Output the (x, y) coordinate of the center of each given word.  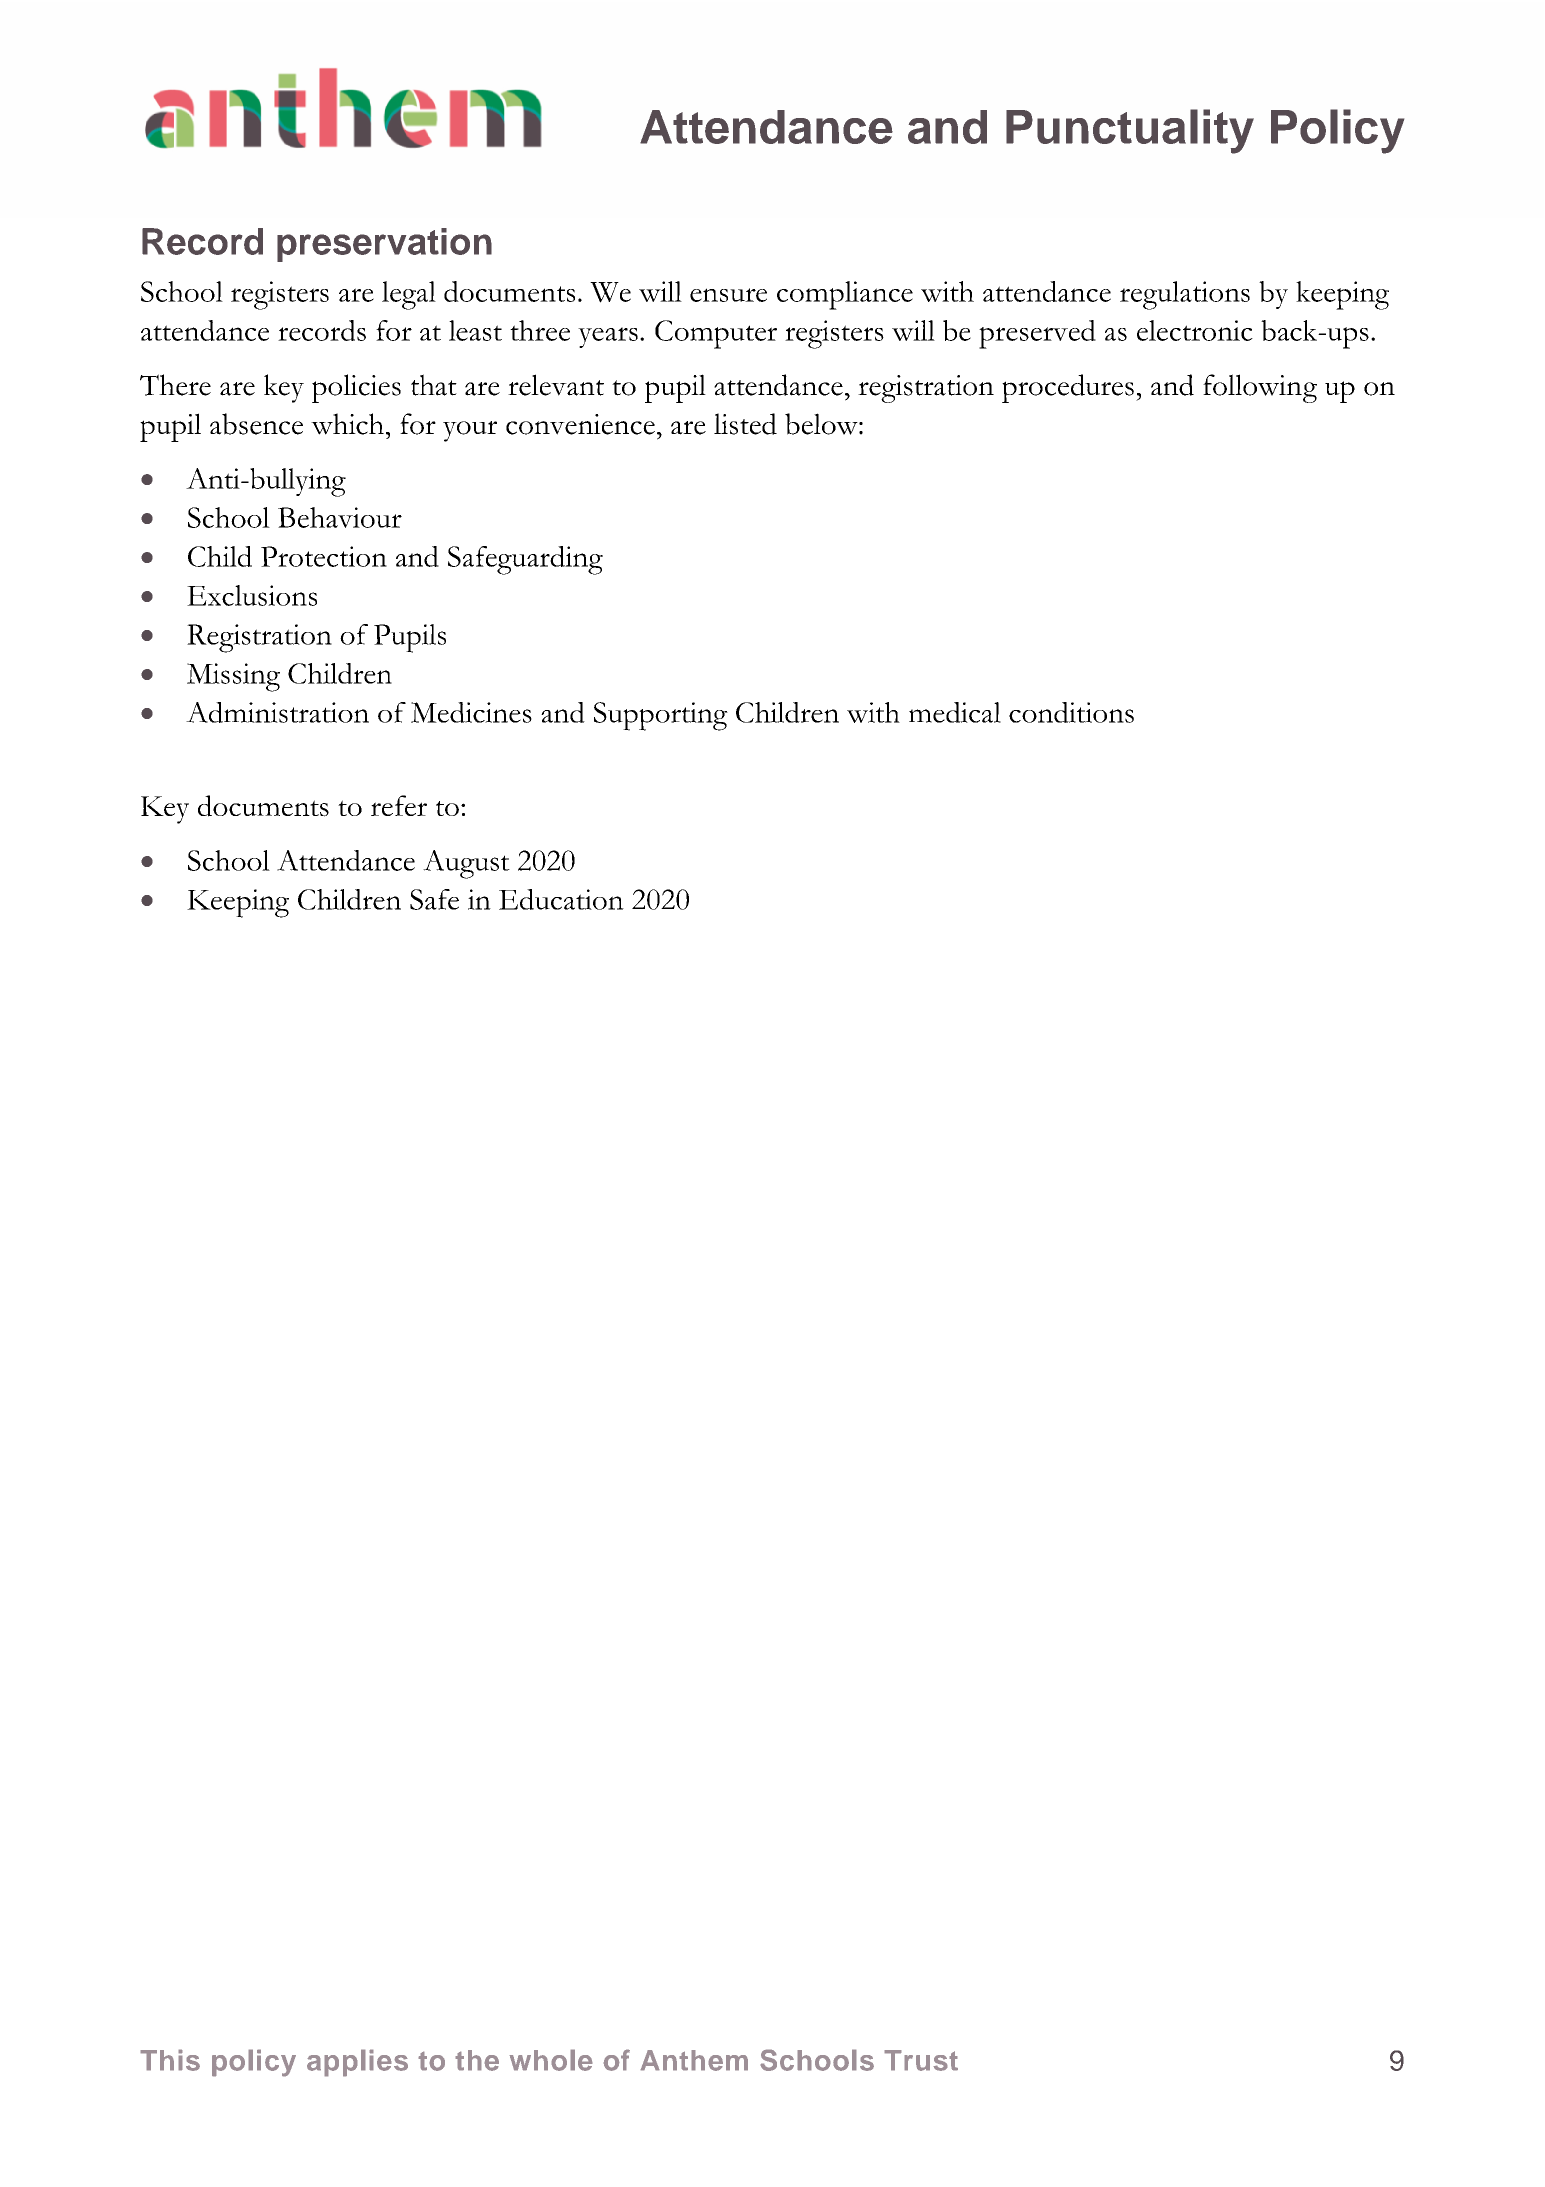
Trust (921, 2060)
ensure (728, 295)
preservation (384, 245)
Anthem (694, 2060)
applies (357, 2063)
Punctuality (1130, 131)
